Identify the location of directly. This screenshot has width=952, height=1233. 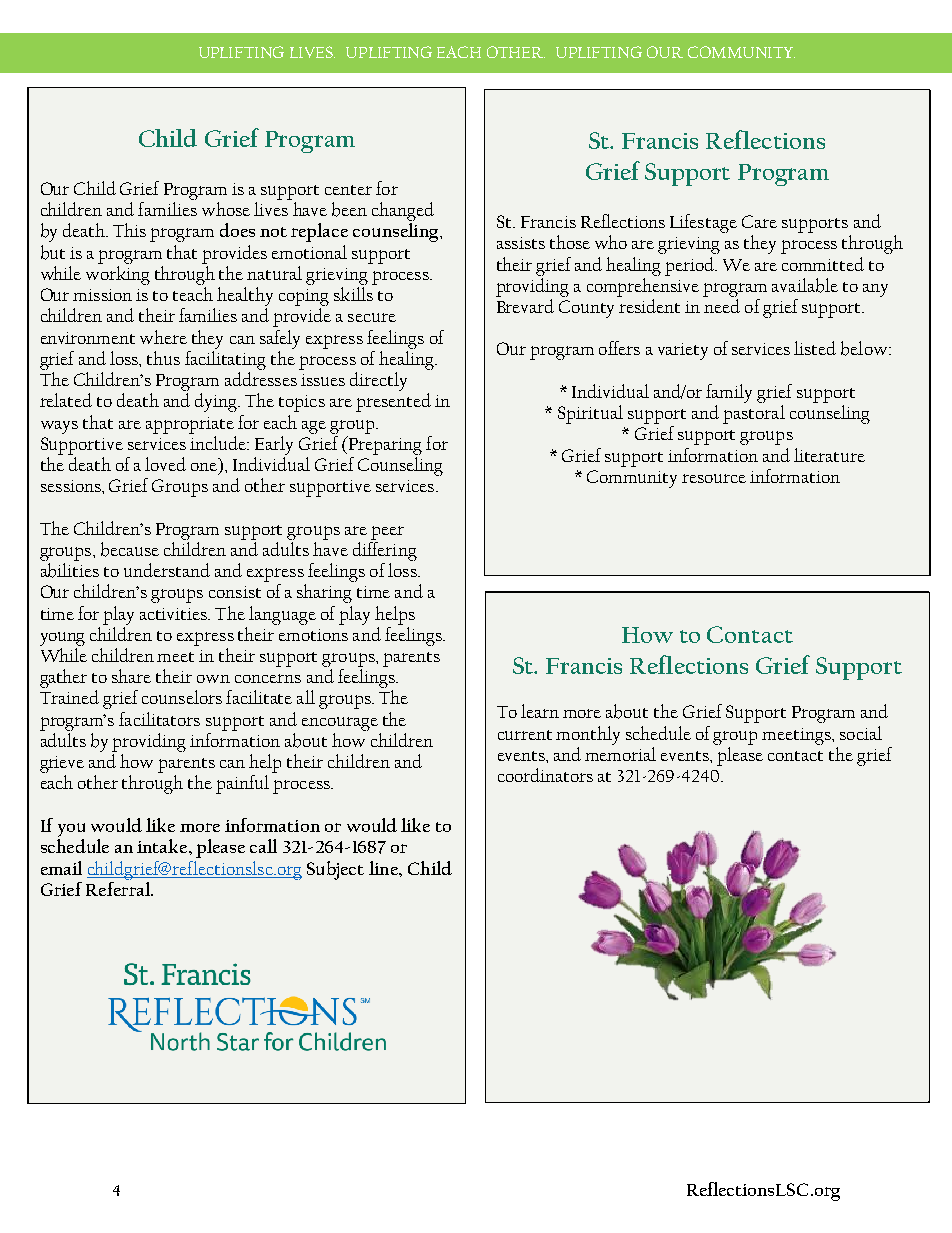
(378, 381).
